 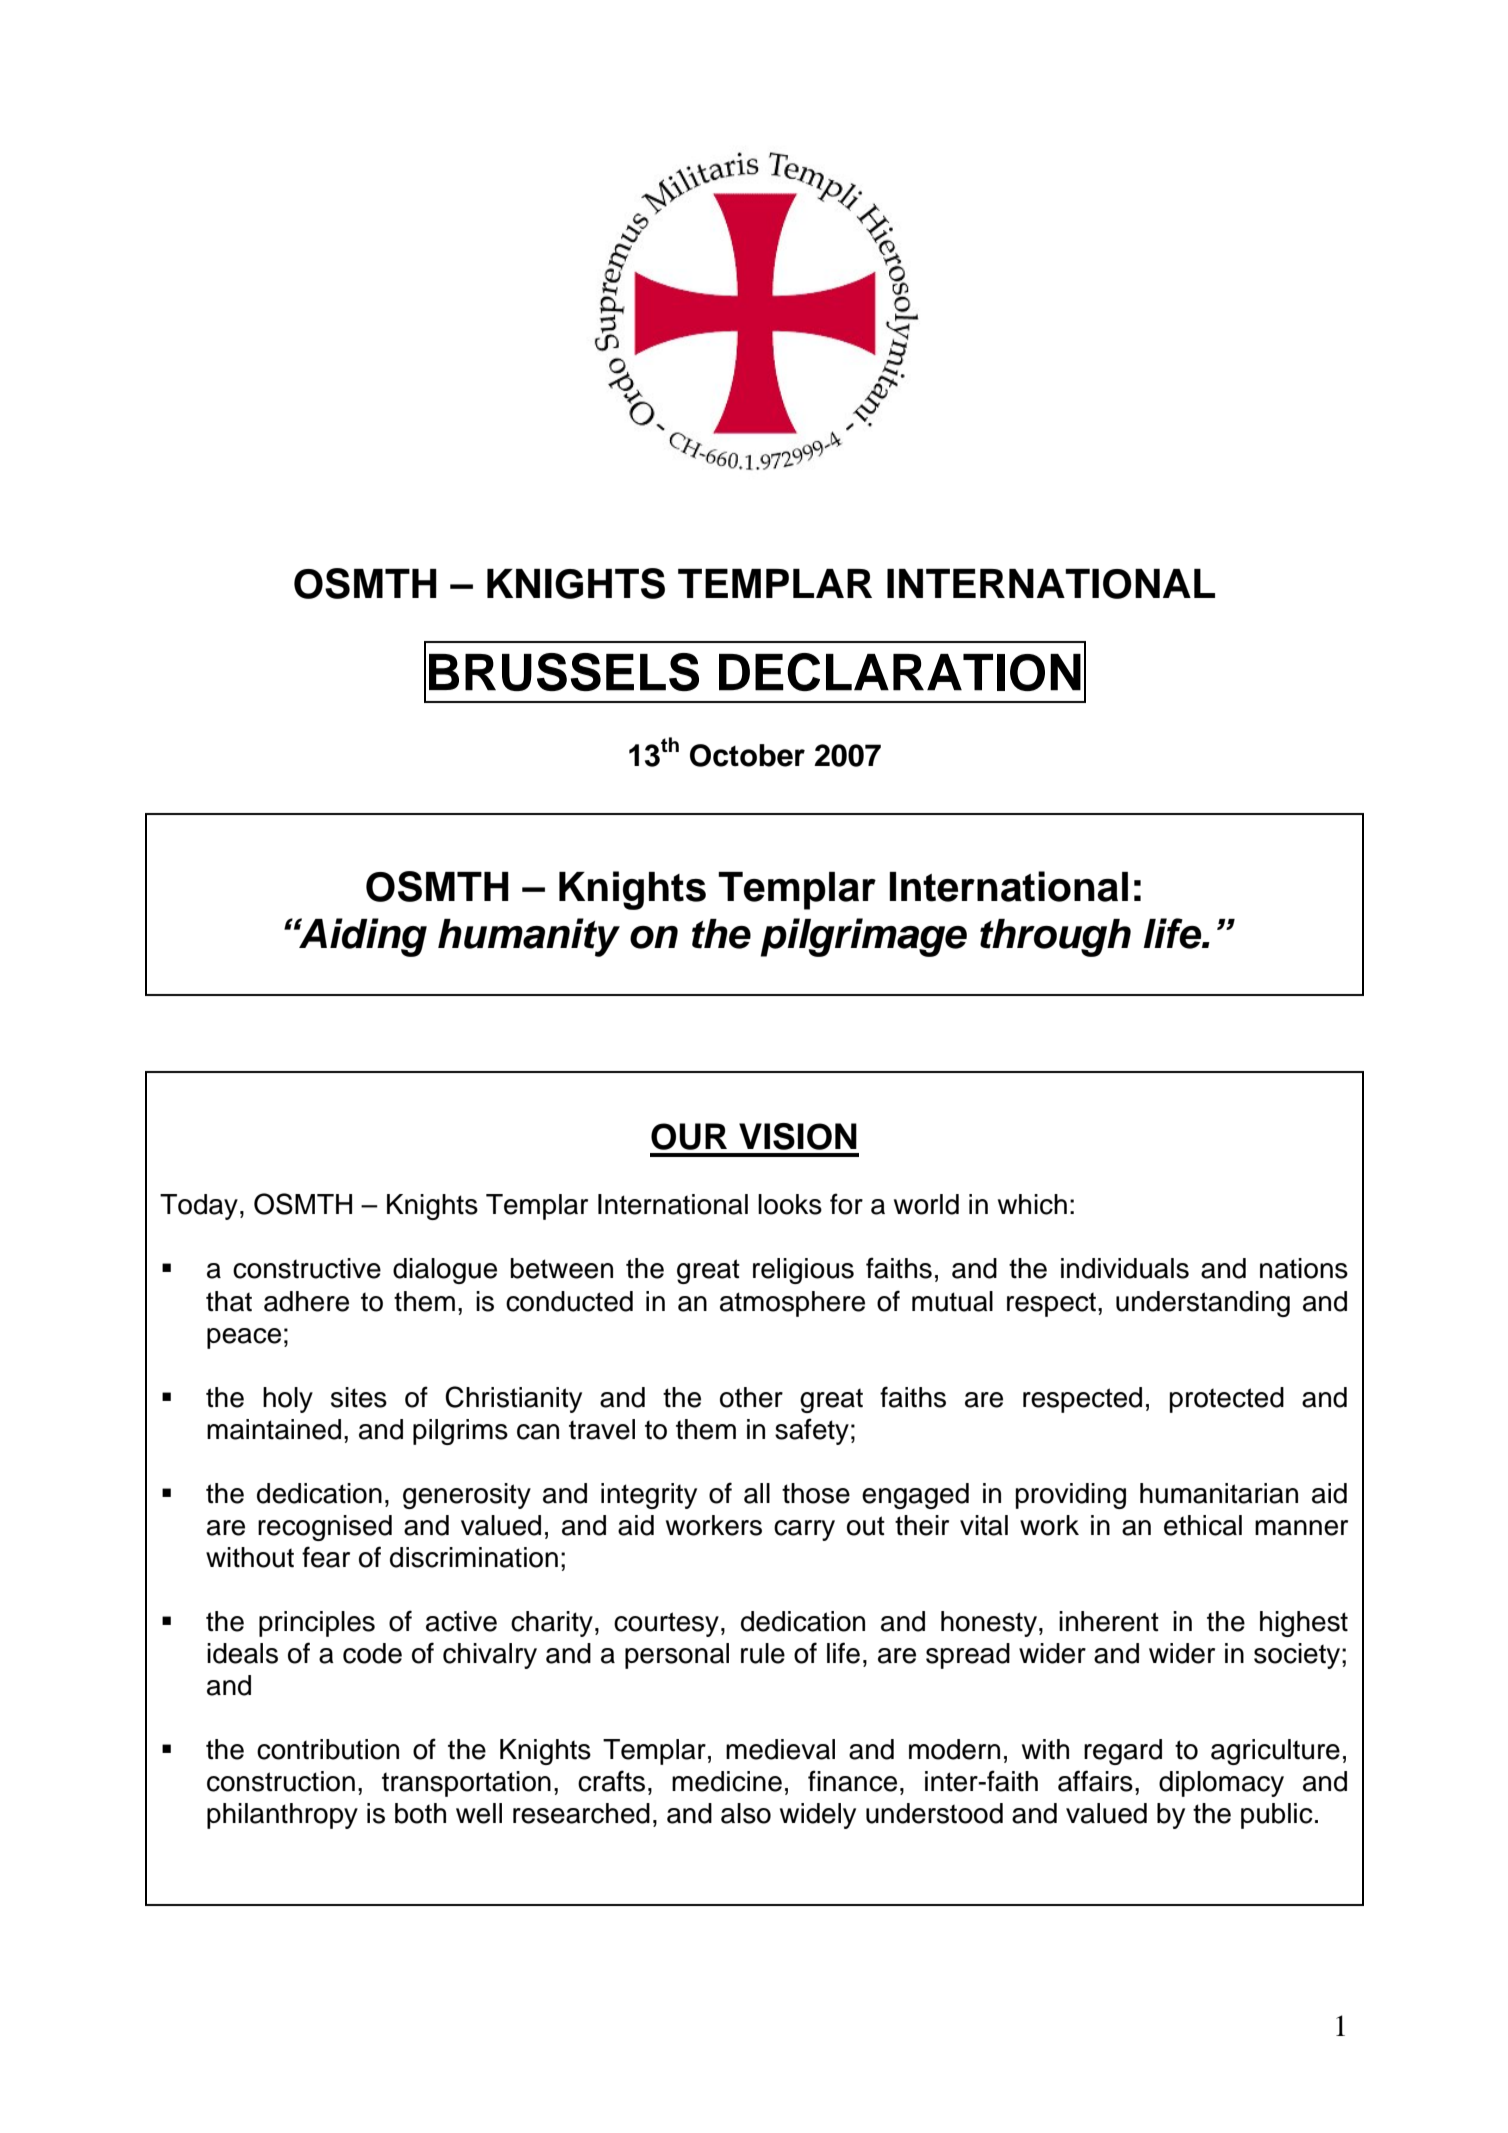 I want to click on ethical, so click(x=1203, y=1525).
